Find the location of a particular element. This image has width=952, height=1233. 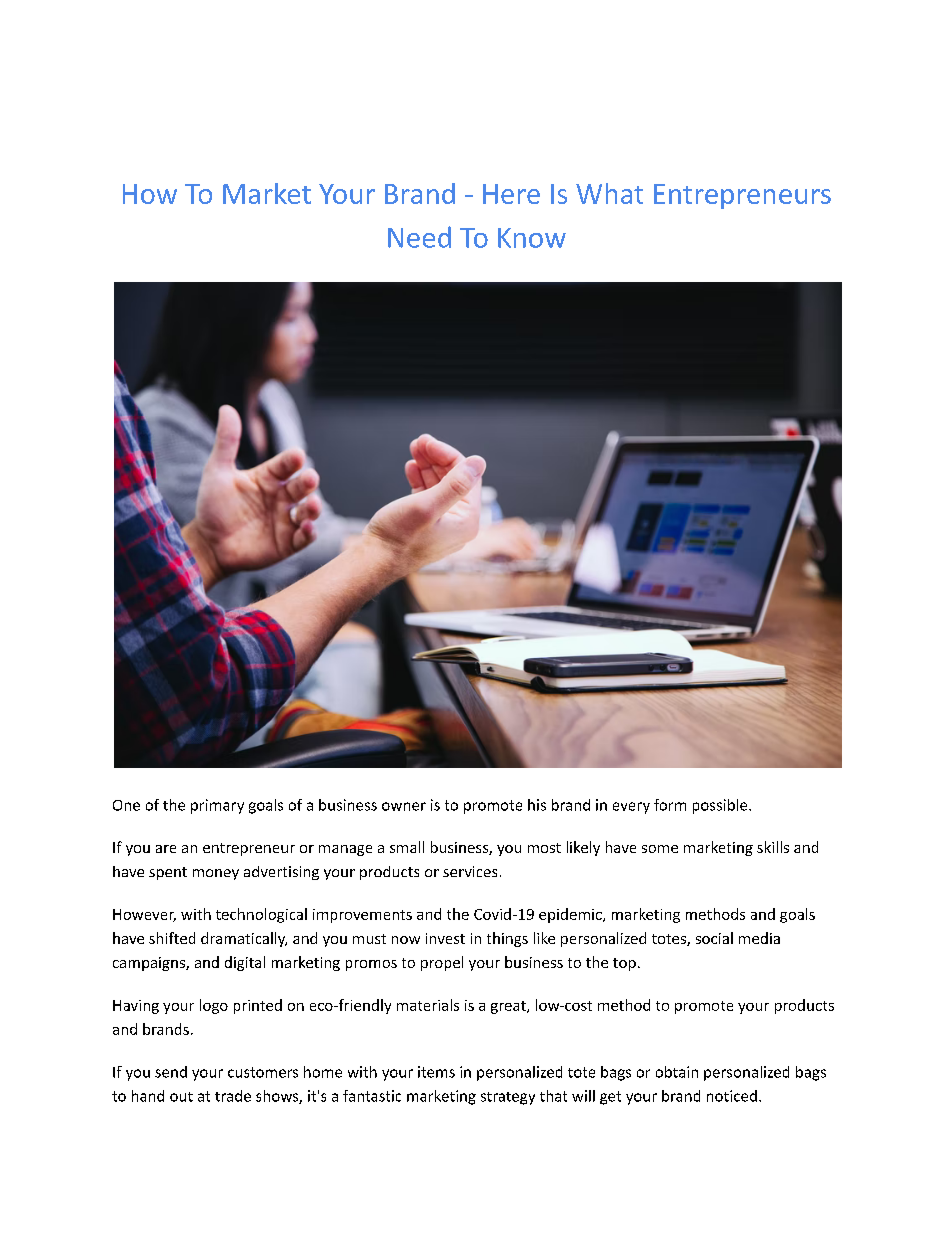

every is located at coordinates (631, 808).
